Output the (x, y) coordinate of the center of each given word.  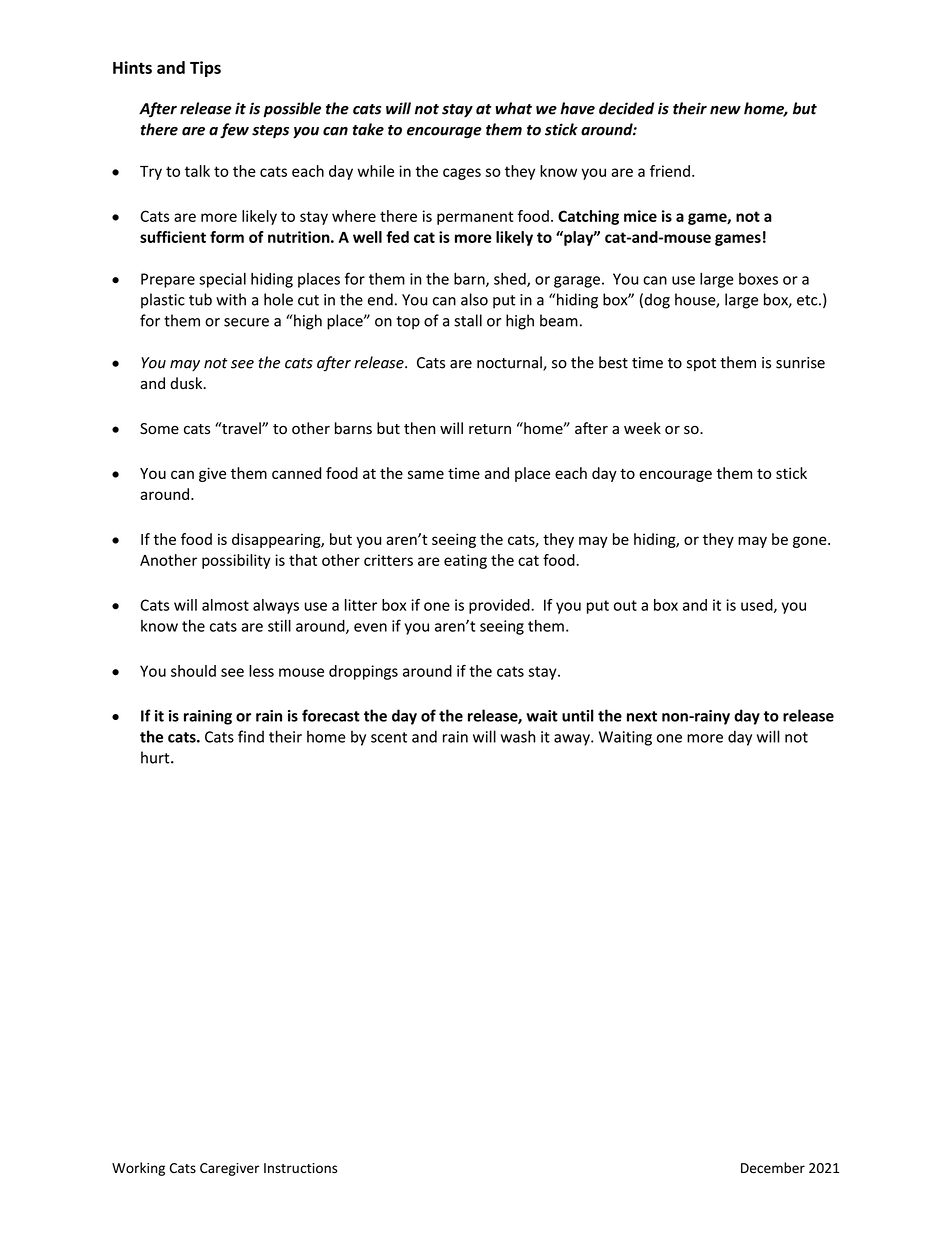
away (573, 740)
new (725, 110)
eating (465, 561)
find (251, 736)
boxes (758, 279)
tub (200, 299)
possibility (236, 561)
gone (811, 542)
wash (518, 736)
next (642, 716)
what (513, 108)
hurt (156, 757)
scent (389, 737)
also (474, 299)
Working (138, 1169)
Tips (205, 69)
